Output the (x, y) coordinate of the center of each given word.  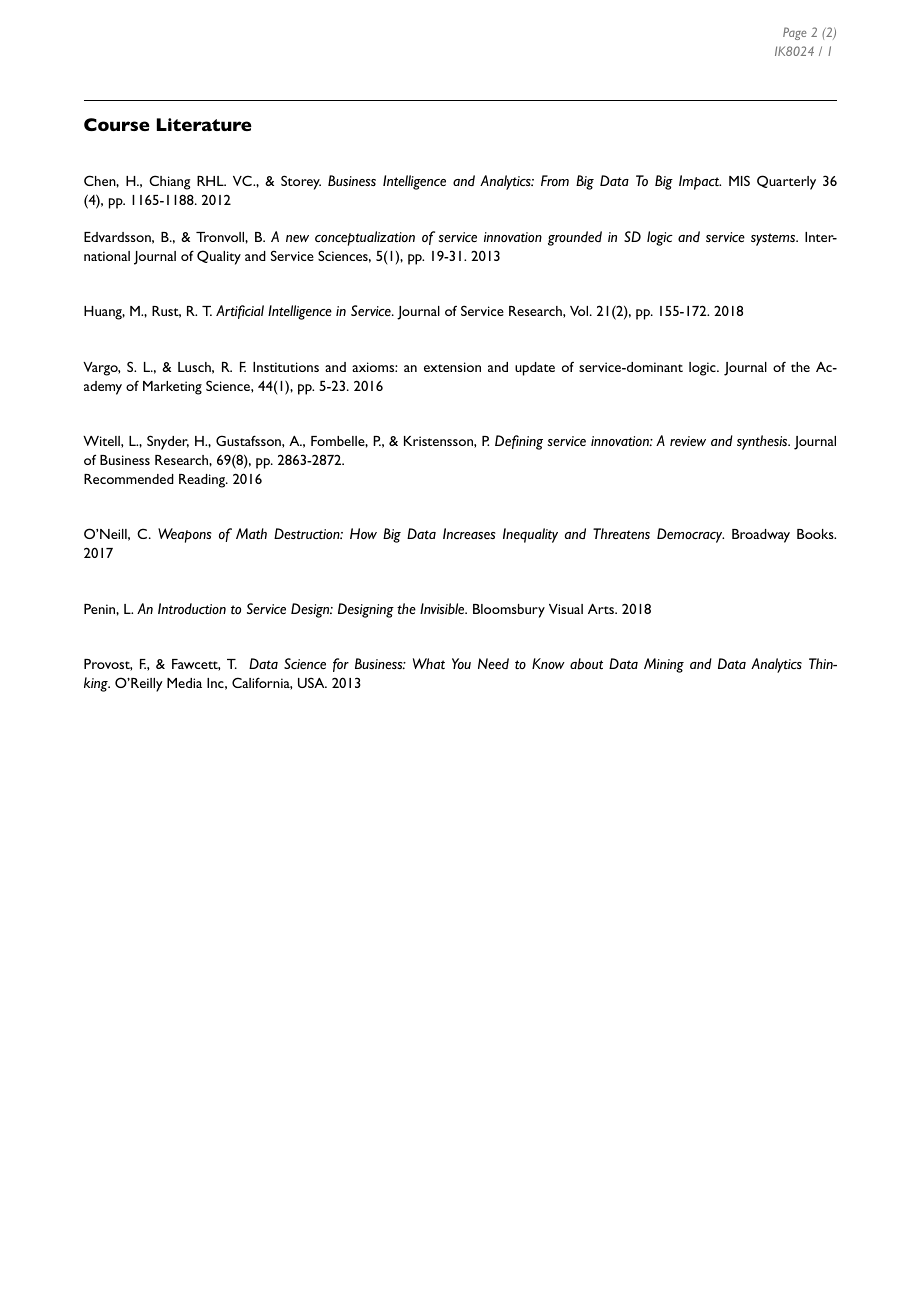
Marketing (172, 388)
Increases (469, 533)
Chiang (169, 182)
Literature (204, 124)
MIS (739, 180)
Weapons (185, 535)
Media (184, 683)
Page (794, 33)
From (555, 180)
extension (452, 367)
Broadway (761, 536)
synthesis (763, 442)
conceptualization (365, 238)
